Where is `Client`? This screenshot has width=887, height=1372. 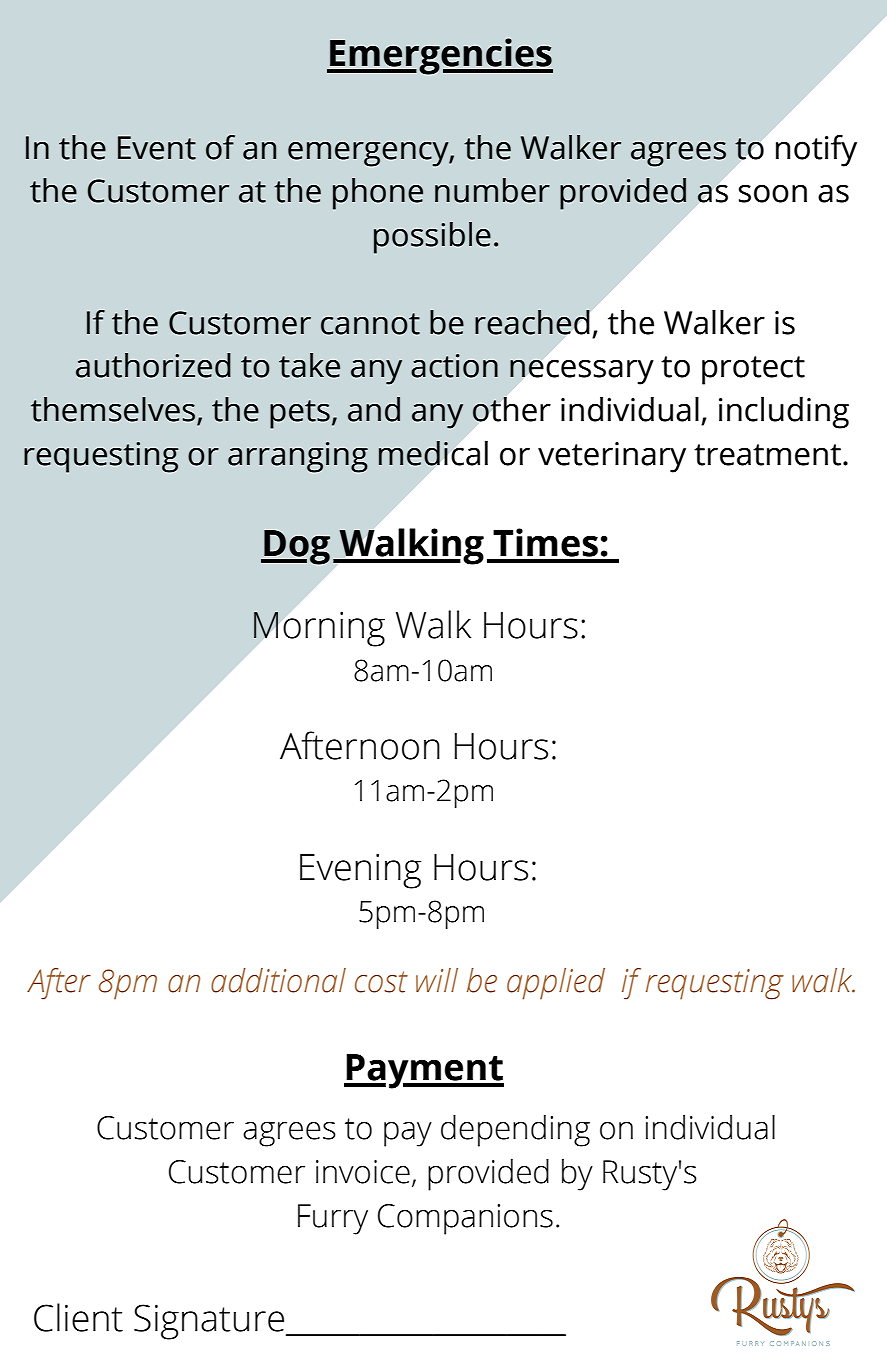 Client is located at coordinates (78, 1317).
